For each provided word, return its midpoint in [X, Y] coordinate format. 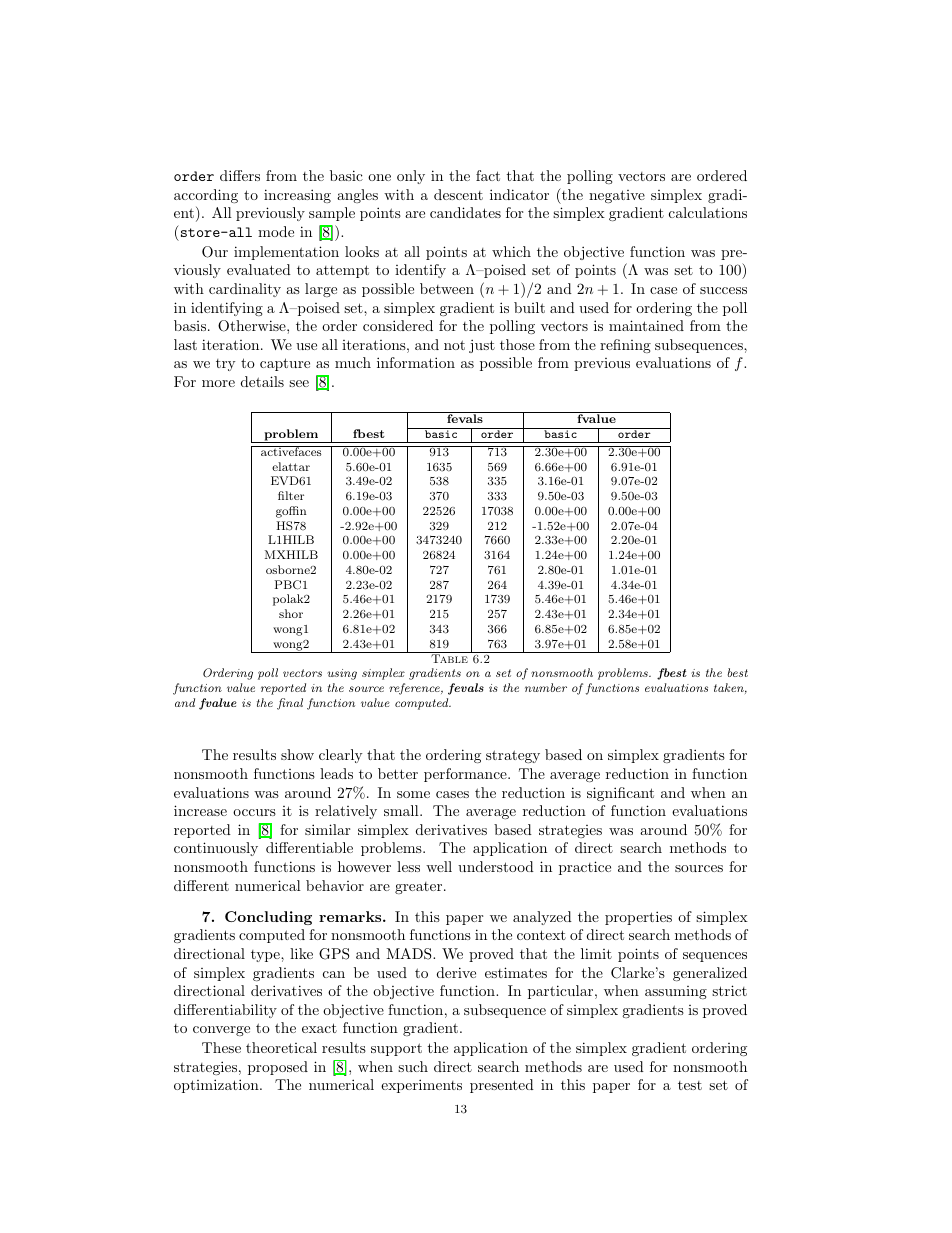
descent [458, 194]
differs [240, 175]
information [416, 362]
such [413, 1066]
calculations [708, 212]
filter [291, 495]
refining [625, 346]
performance [466, 775]
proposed [278, 1068]
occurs [254, 812]
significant [620, 794]
